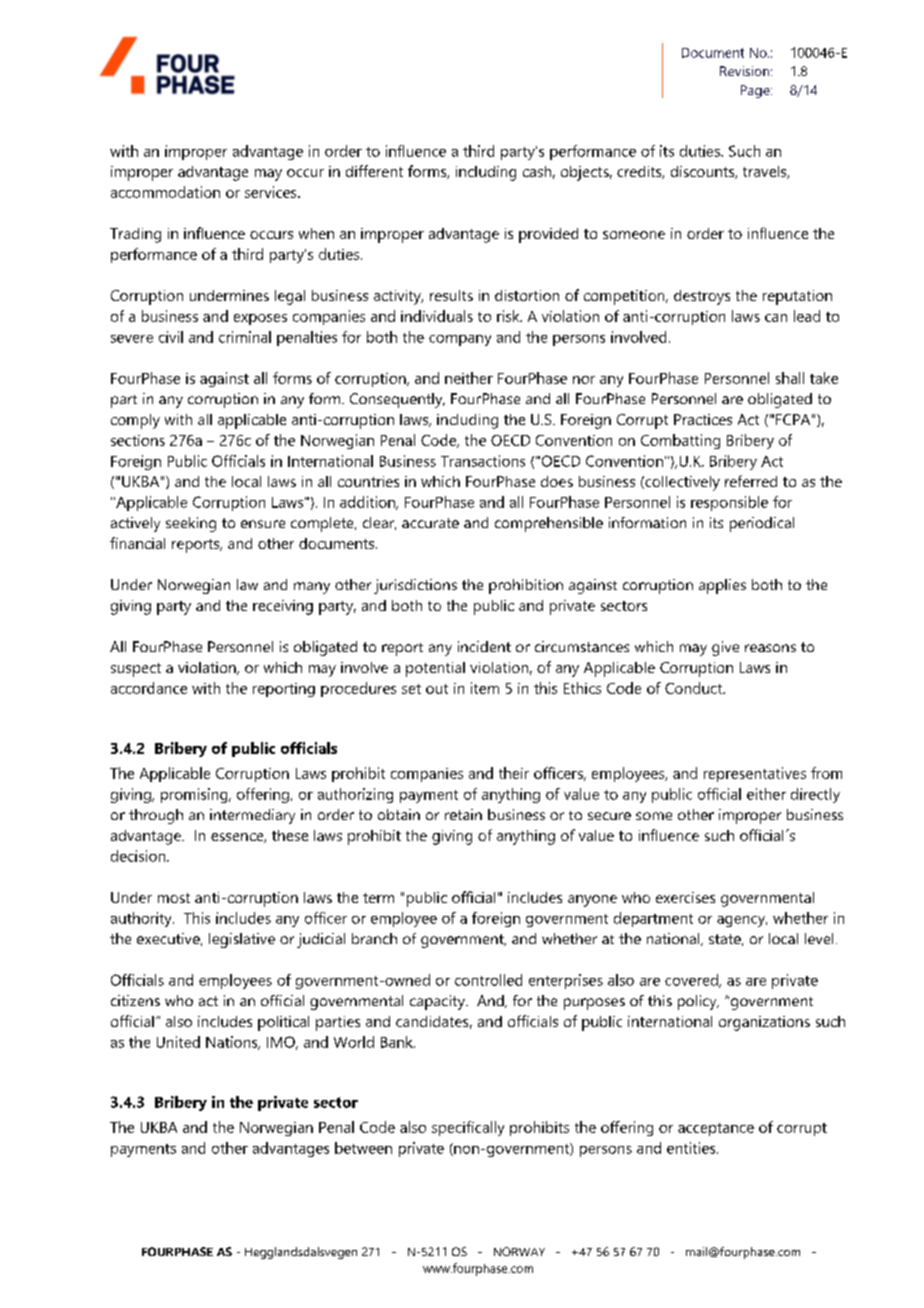  Describe the element at coordinates (363, 1148) in the screenshot. I see `between` at that location.
